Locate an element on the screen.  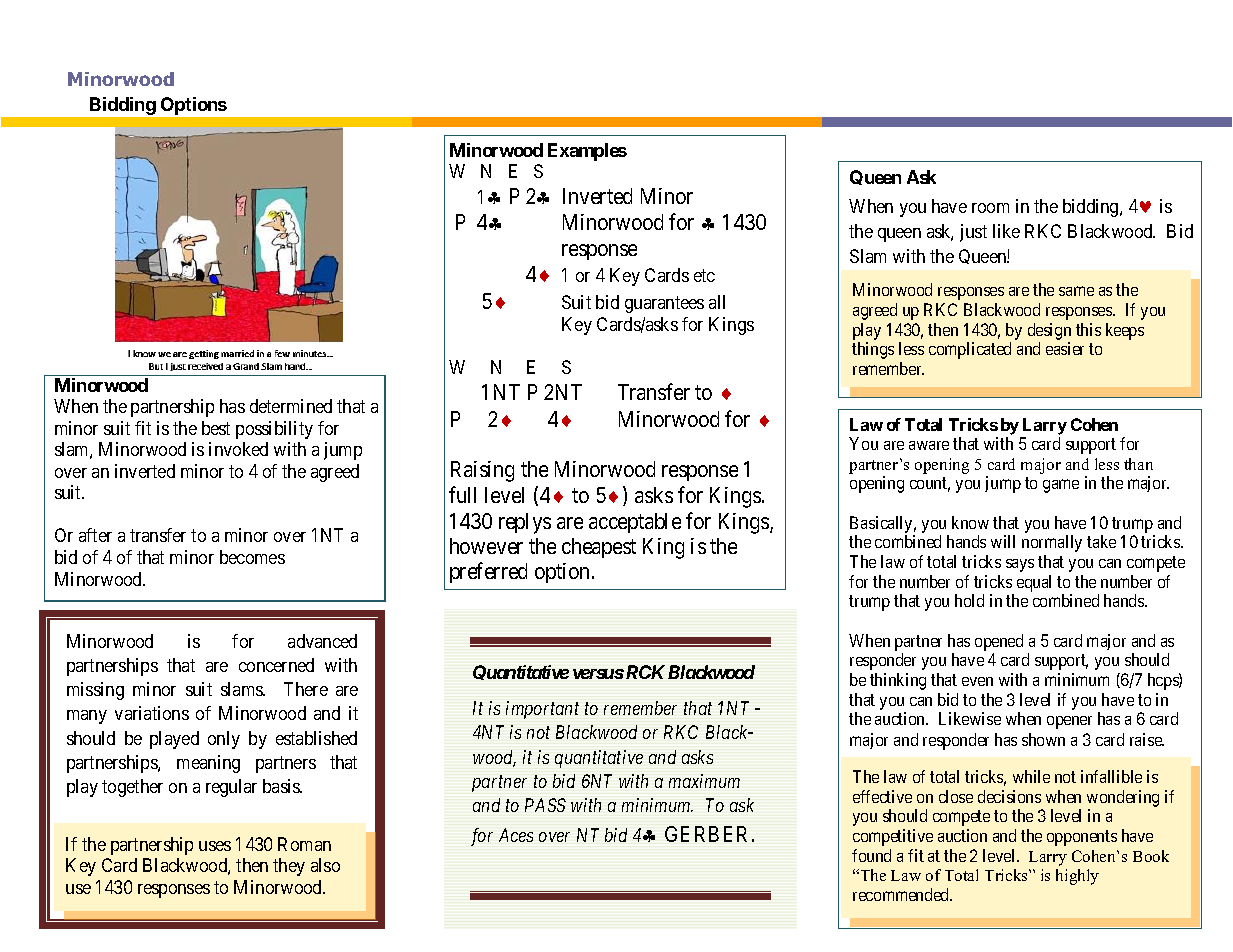
equal is located at coordinates (1034, 583).
